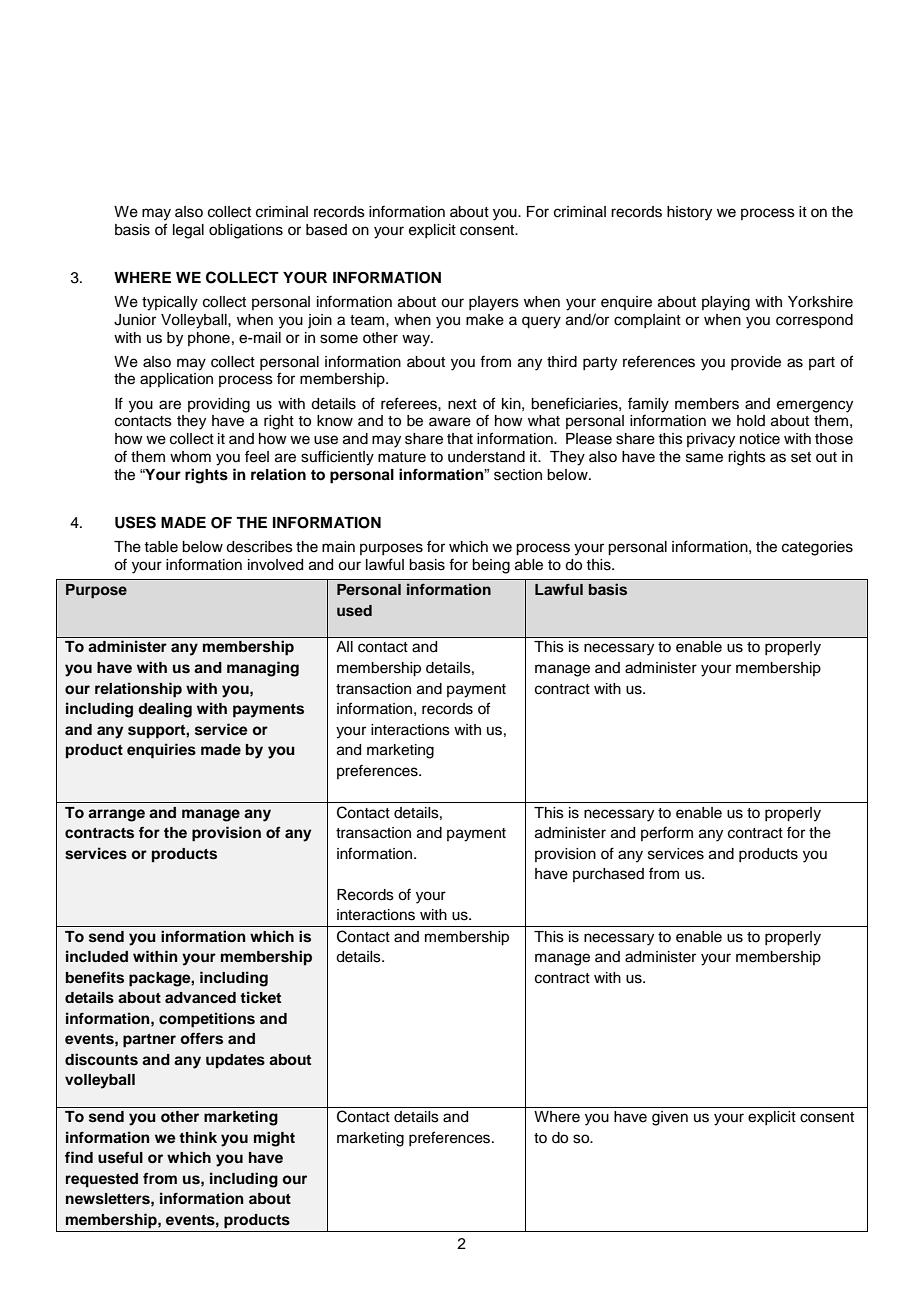 Image resolution: width=924 pixels, height=1308 pixels. I want to click on legal, so click(188, 231).
